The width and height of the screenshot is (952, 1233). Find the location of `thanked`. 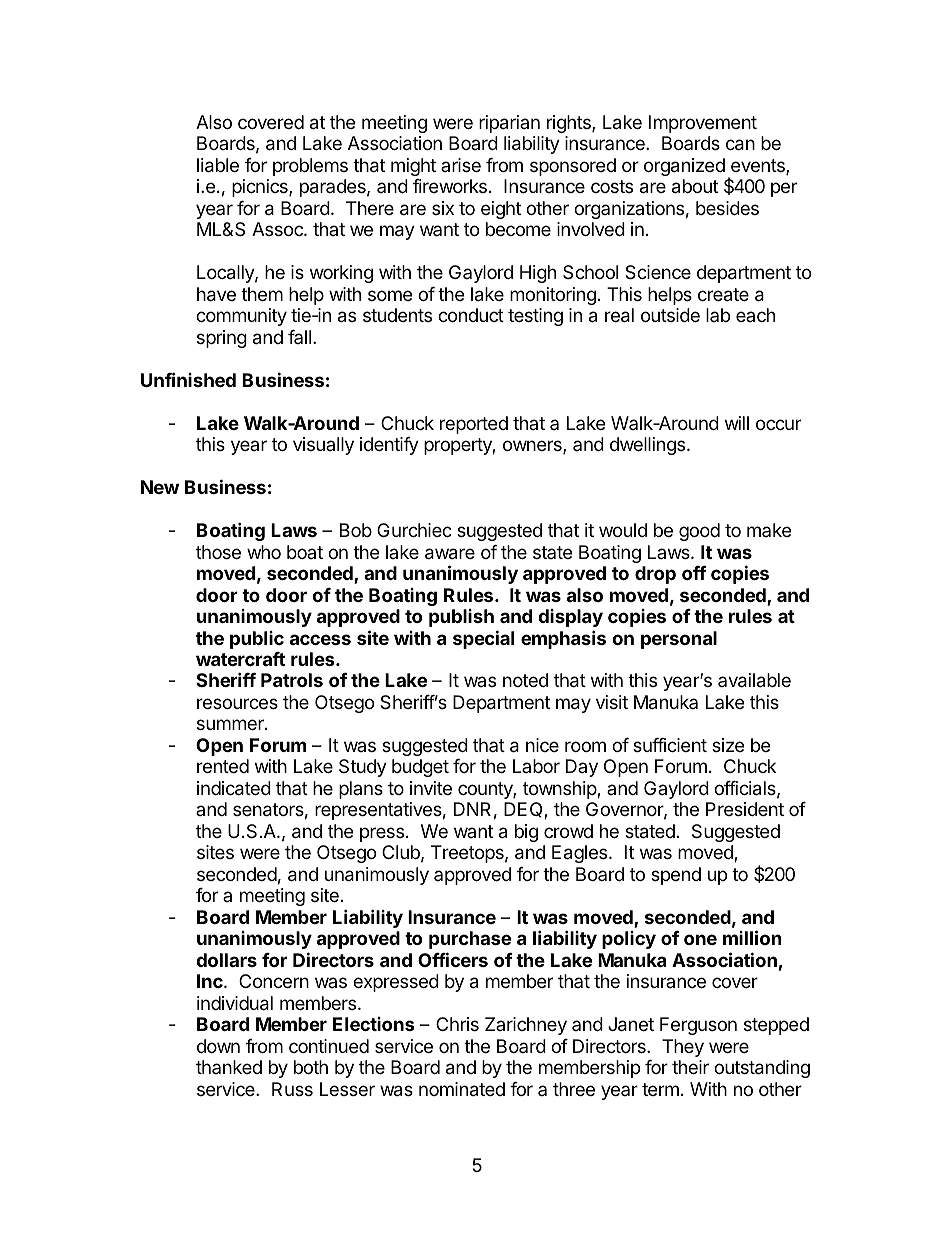

thanked is located at coordinates (229, 1067).
